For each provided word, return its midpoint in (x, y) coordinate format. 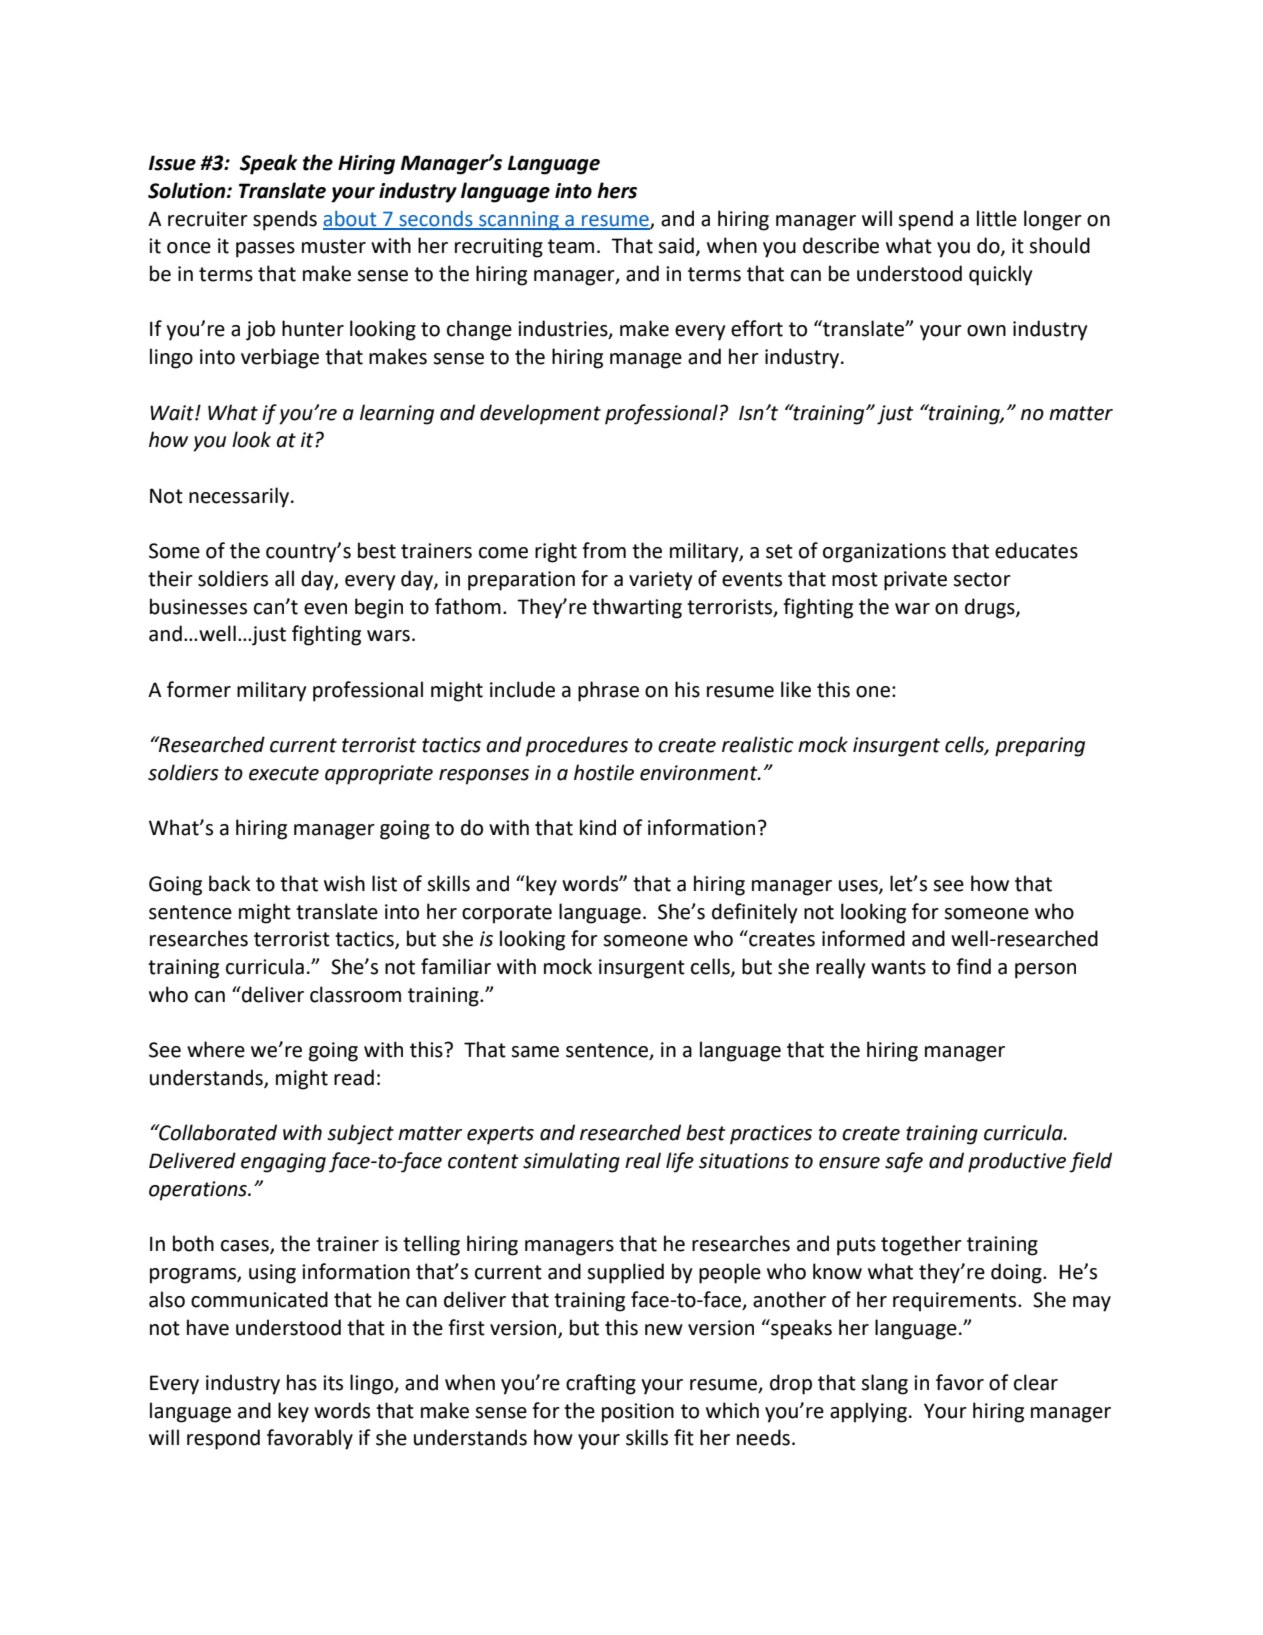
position (638, 1413)
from (604, 550)
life (680, 1162)
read (354, 1077)
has (302, 1382)
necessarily (239, 497)
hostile (604, 772)
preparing (1040, 747)
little (997, 218)
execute (284, 773)
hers (617, 190)
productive (1017, 1162)
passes (265, 250)
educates (1036, 550)
